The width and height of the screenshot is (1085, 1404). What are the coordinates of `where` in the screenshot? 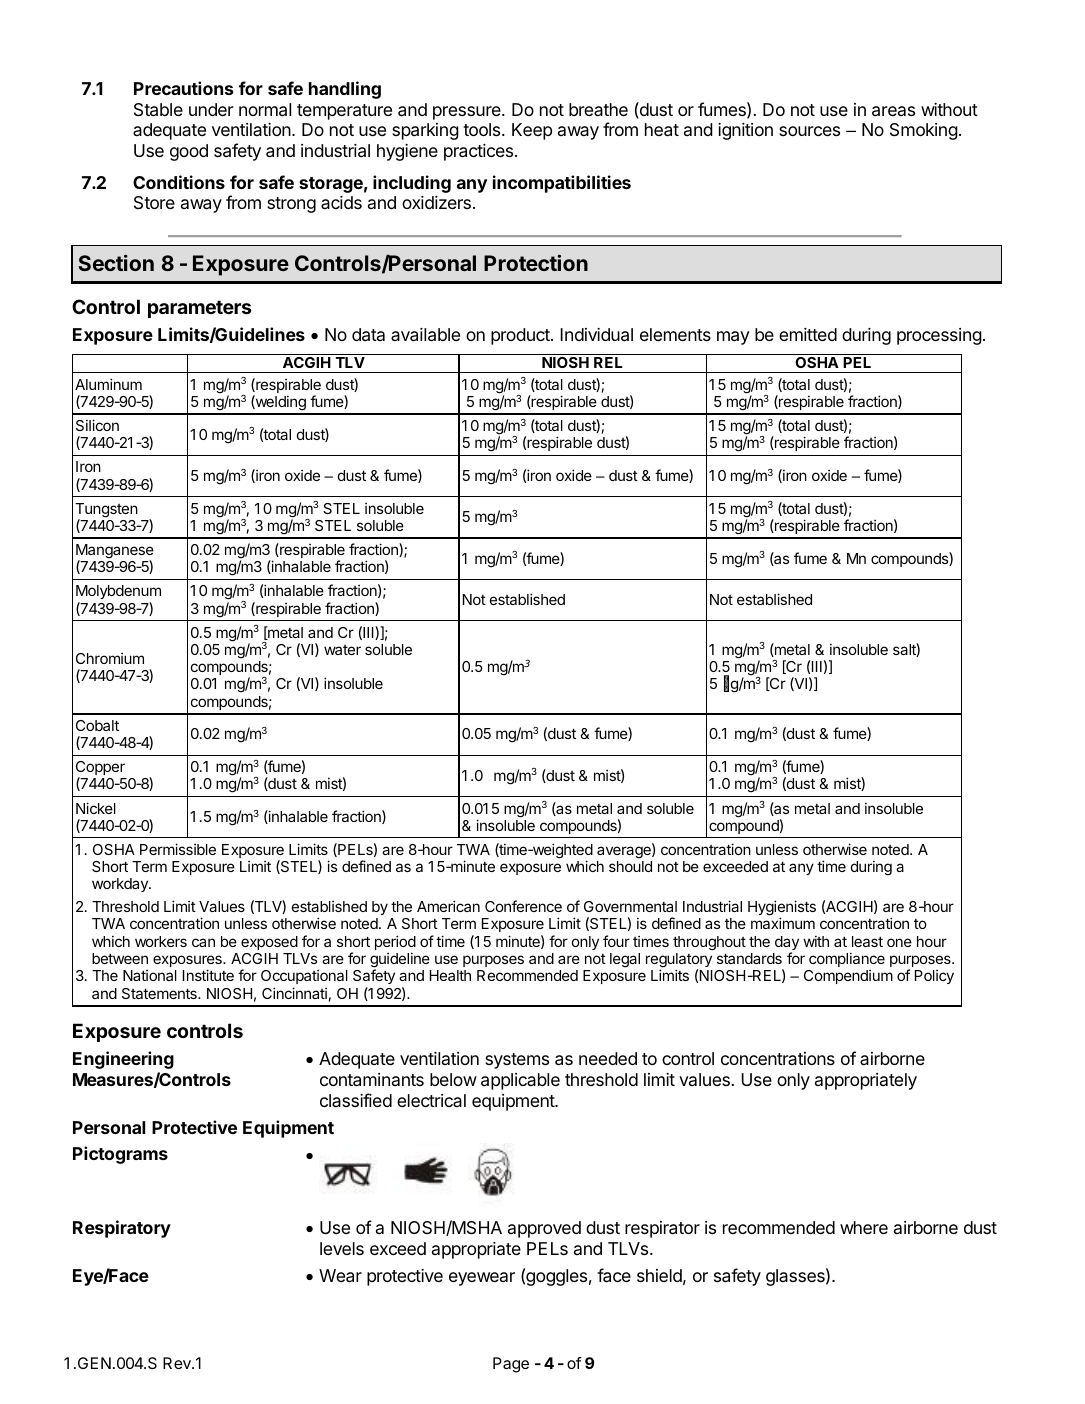 It's located at (864, 1227).
